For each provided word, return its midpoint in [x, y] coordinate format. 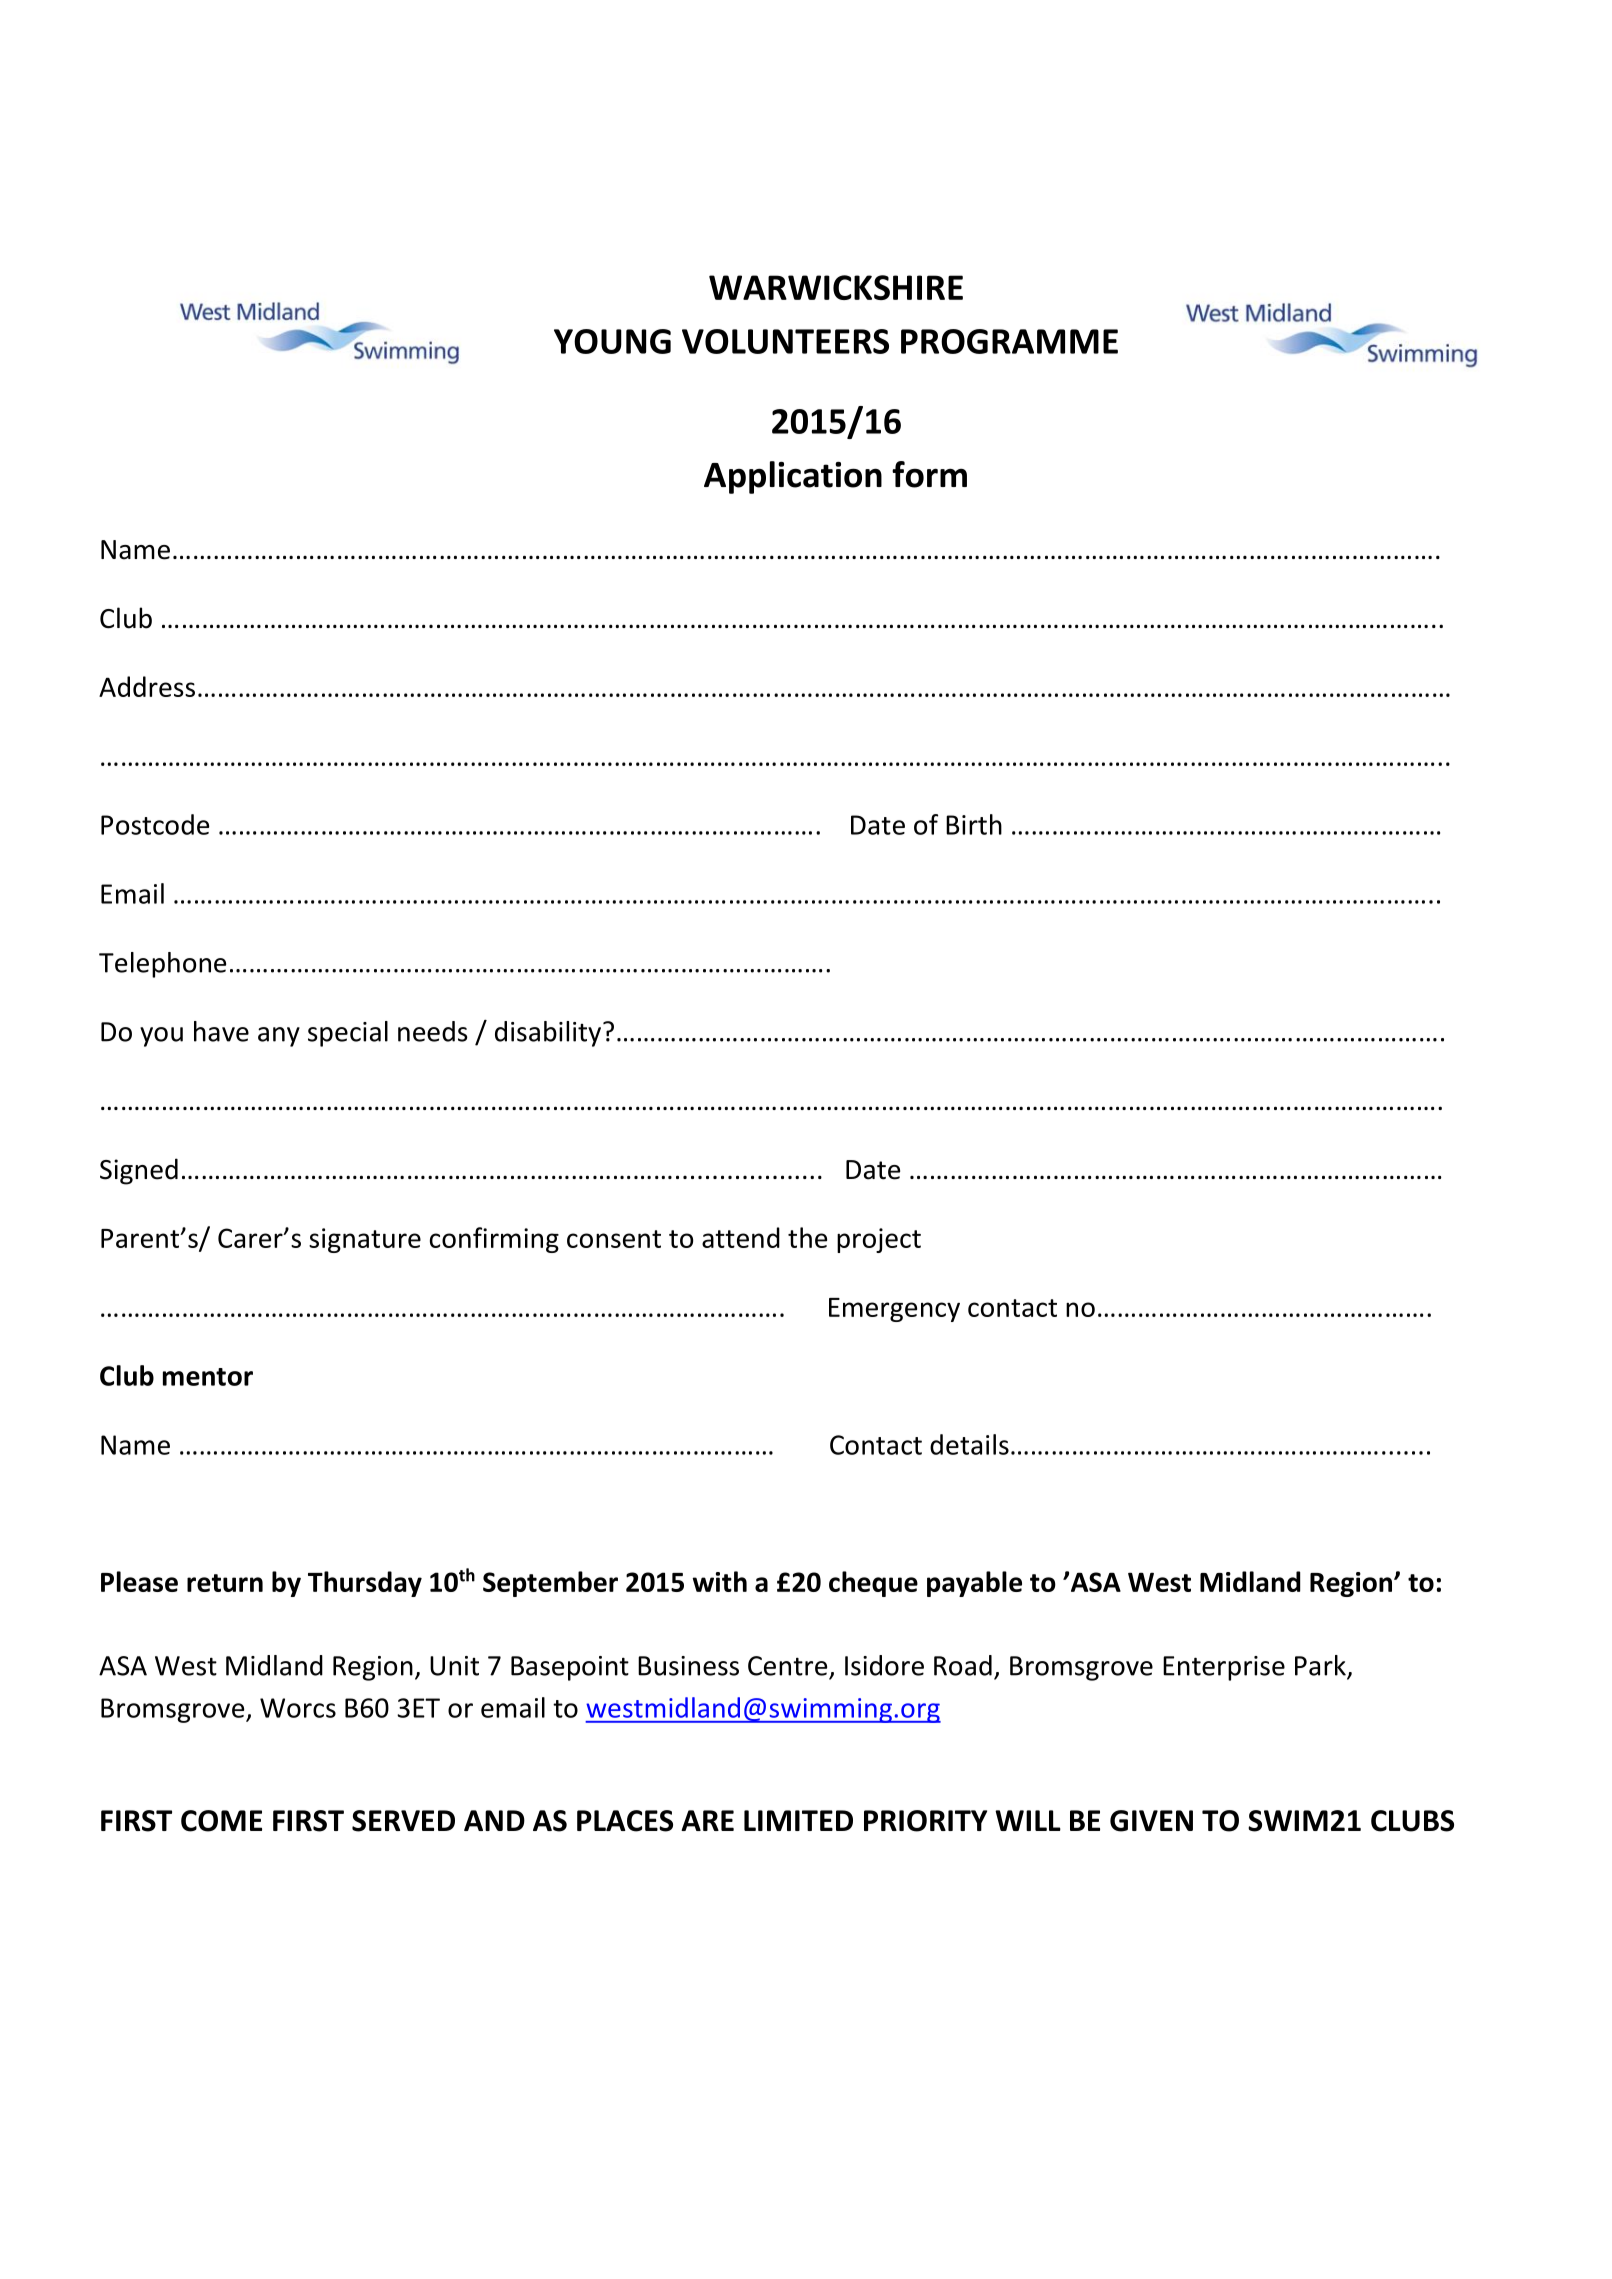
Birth [974, 824]
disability [549, 1034]
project [879, 1240]
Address [147, 686]
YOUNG [612, 341]
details [969, 1444]
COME [221, 1821]
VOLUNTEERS [785, 341]
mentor [208, 1377]
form [929, 474]
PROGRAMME [1009, 341]
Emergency [894, 1310]
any [279, 1037]
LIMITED [798, 1820]
